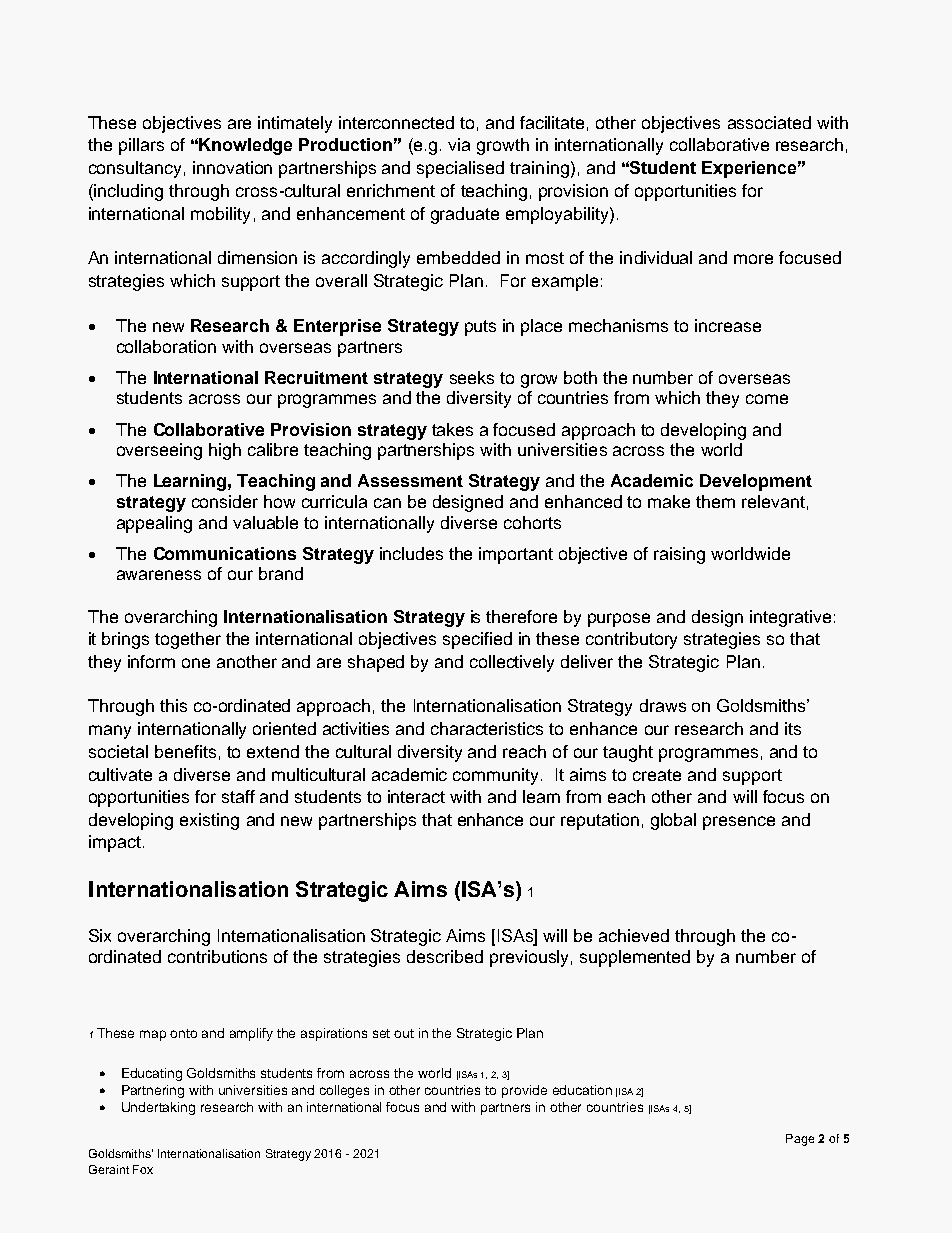 The width and height of the document is (952, 1233). I want to click on Page, so click(800, 1140).
